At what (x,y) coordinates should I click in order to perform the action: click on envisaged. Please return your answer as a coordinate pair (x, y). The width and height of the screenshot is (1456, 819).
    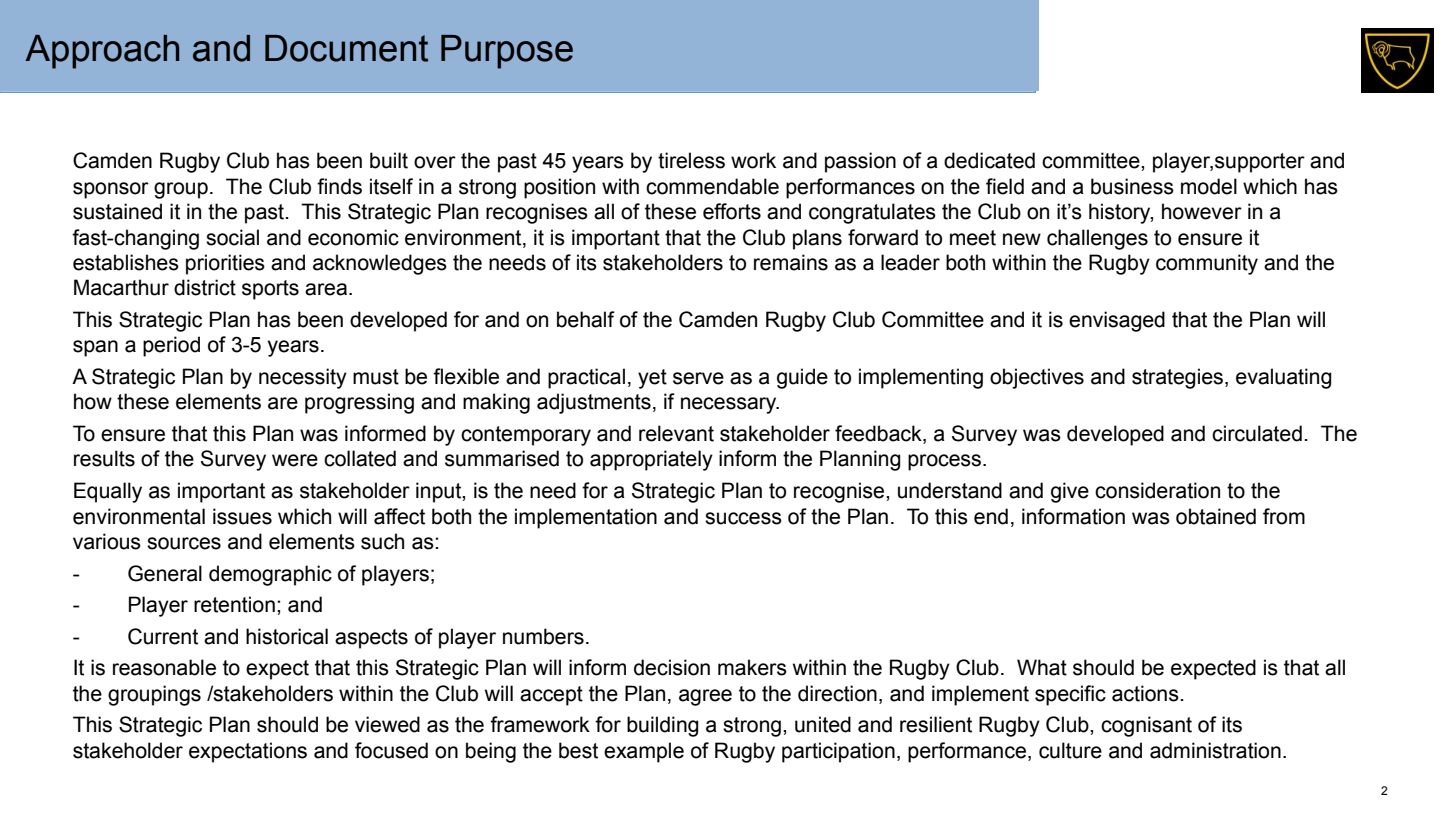
    Looking at the image, I should click on (1117, 321).
